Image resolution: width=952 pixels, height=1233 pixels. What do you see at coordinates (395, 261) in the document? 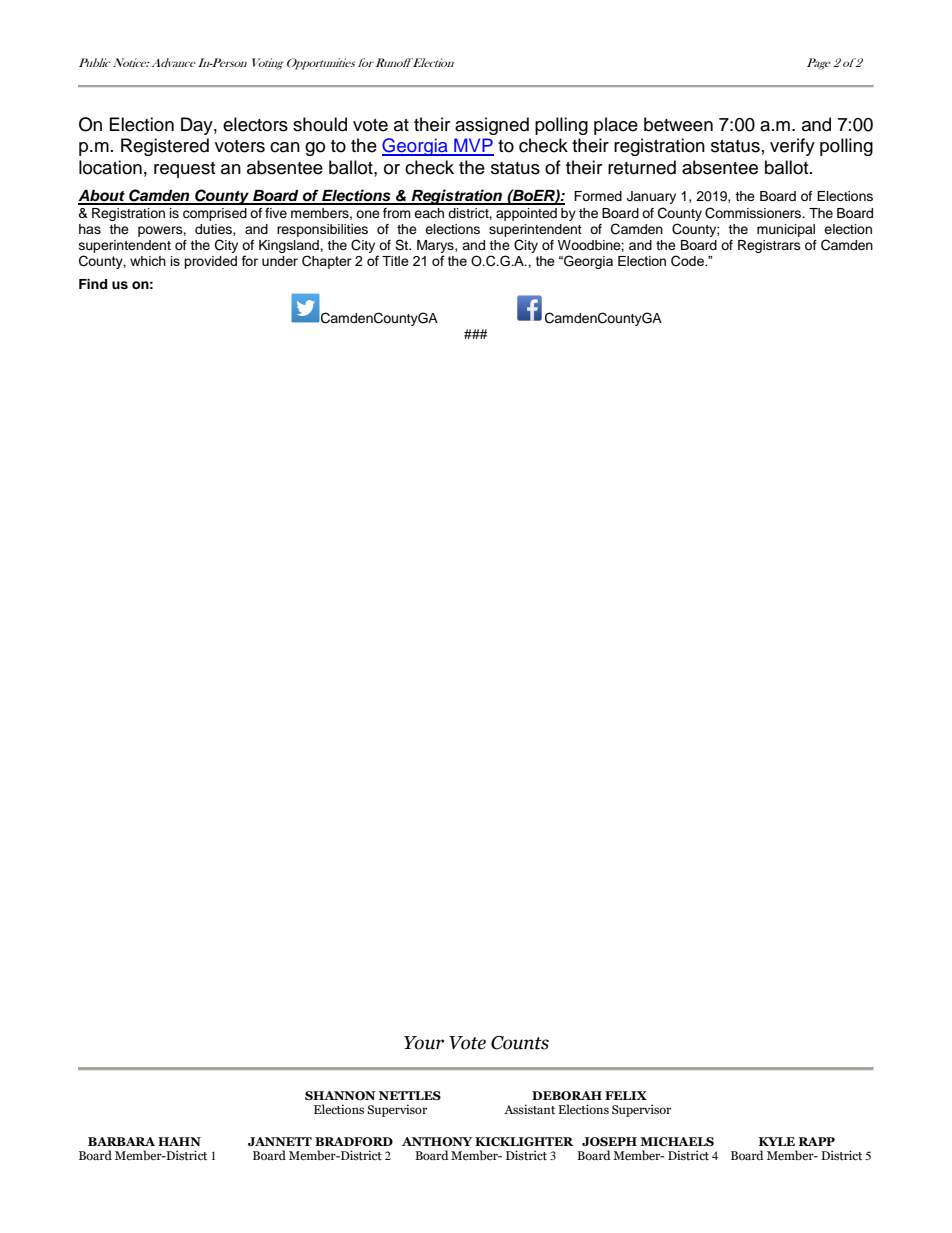
I see `Title` at bounding box center [395, 261].
